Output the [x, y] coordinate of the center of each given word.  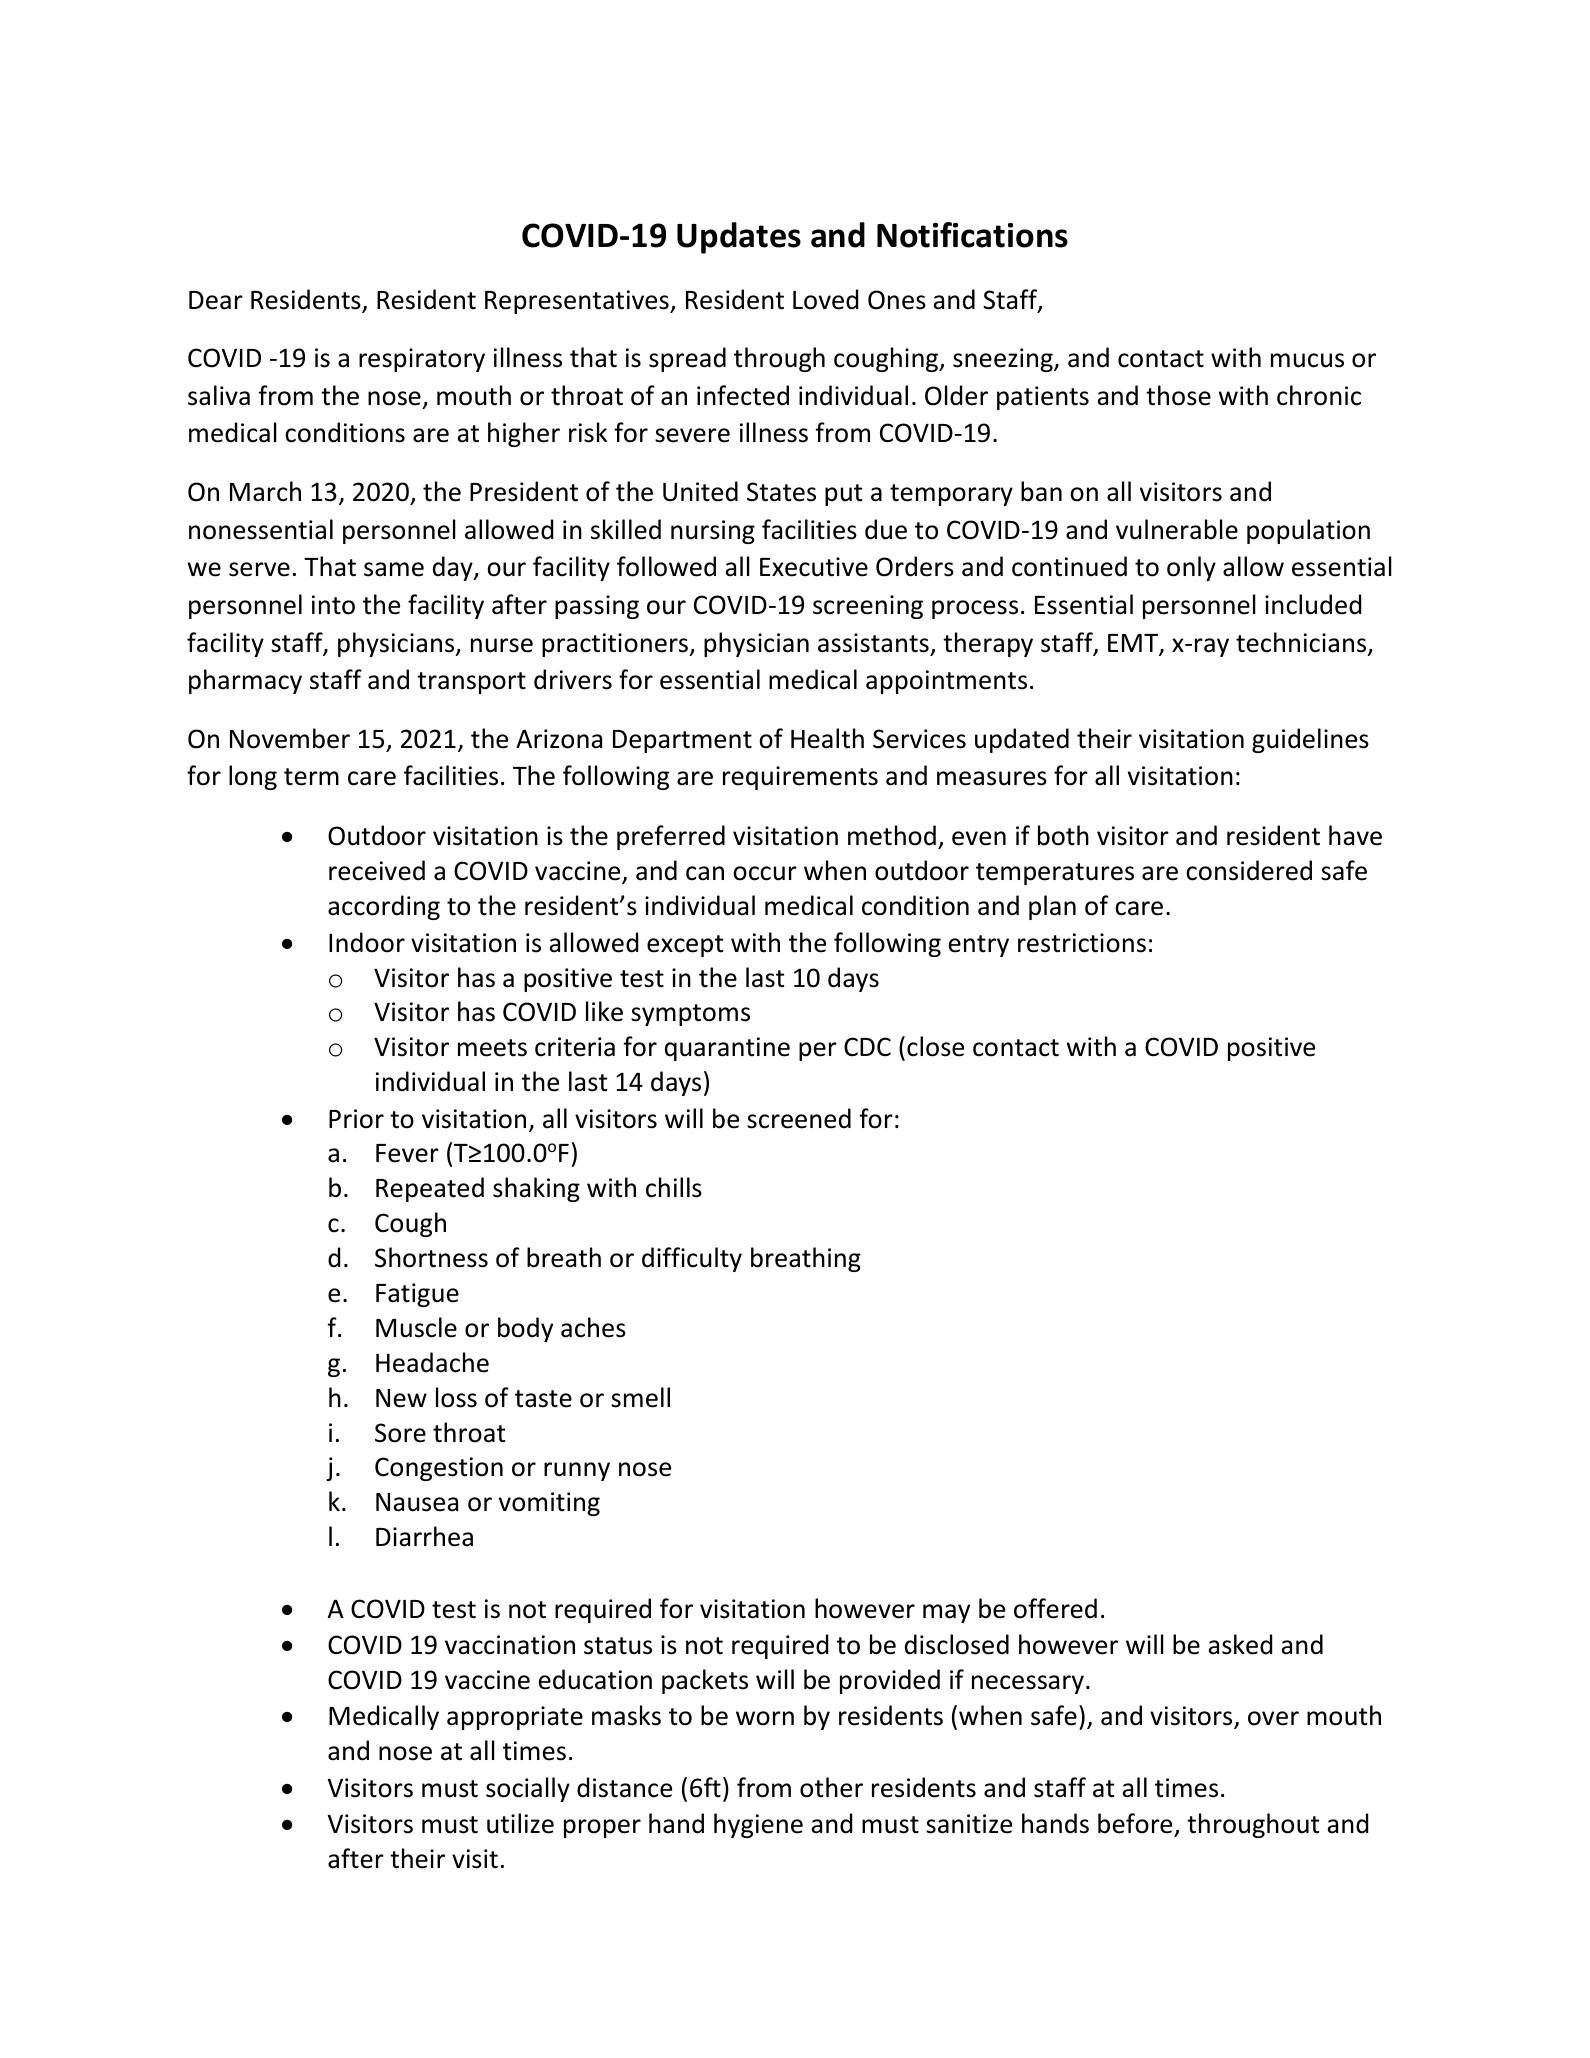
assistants [873, 643]
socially [528, 1789]
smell [640, 1397]
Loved [825, 299]
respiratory [422, 360]
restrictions [1082, 943]
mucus [1307, 360]
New [401, 1398]
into [333, 605]
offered [1055, 1608]
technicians [1302, 643]
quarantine [727, 1049]
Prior [356, 1119]
